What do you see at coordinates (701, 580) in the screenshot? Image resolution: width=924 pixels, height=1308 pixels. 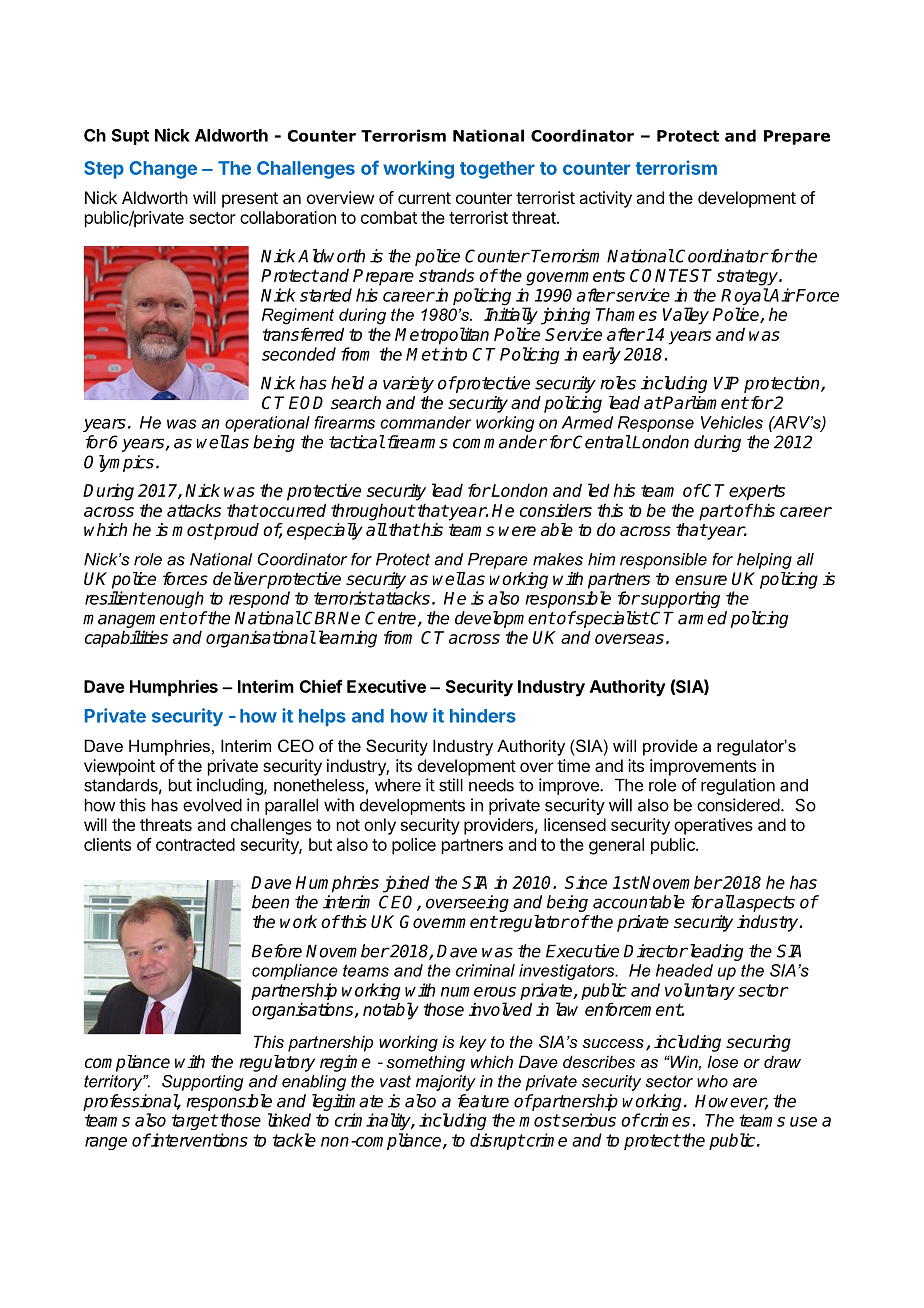 I see `ensure` at bounding box center [701, 580].
